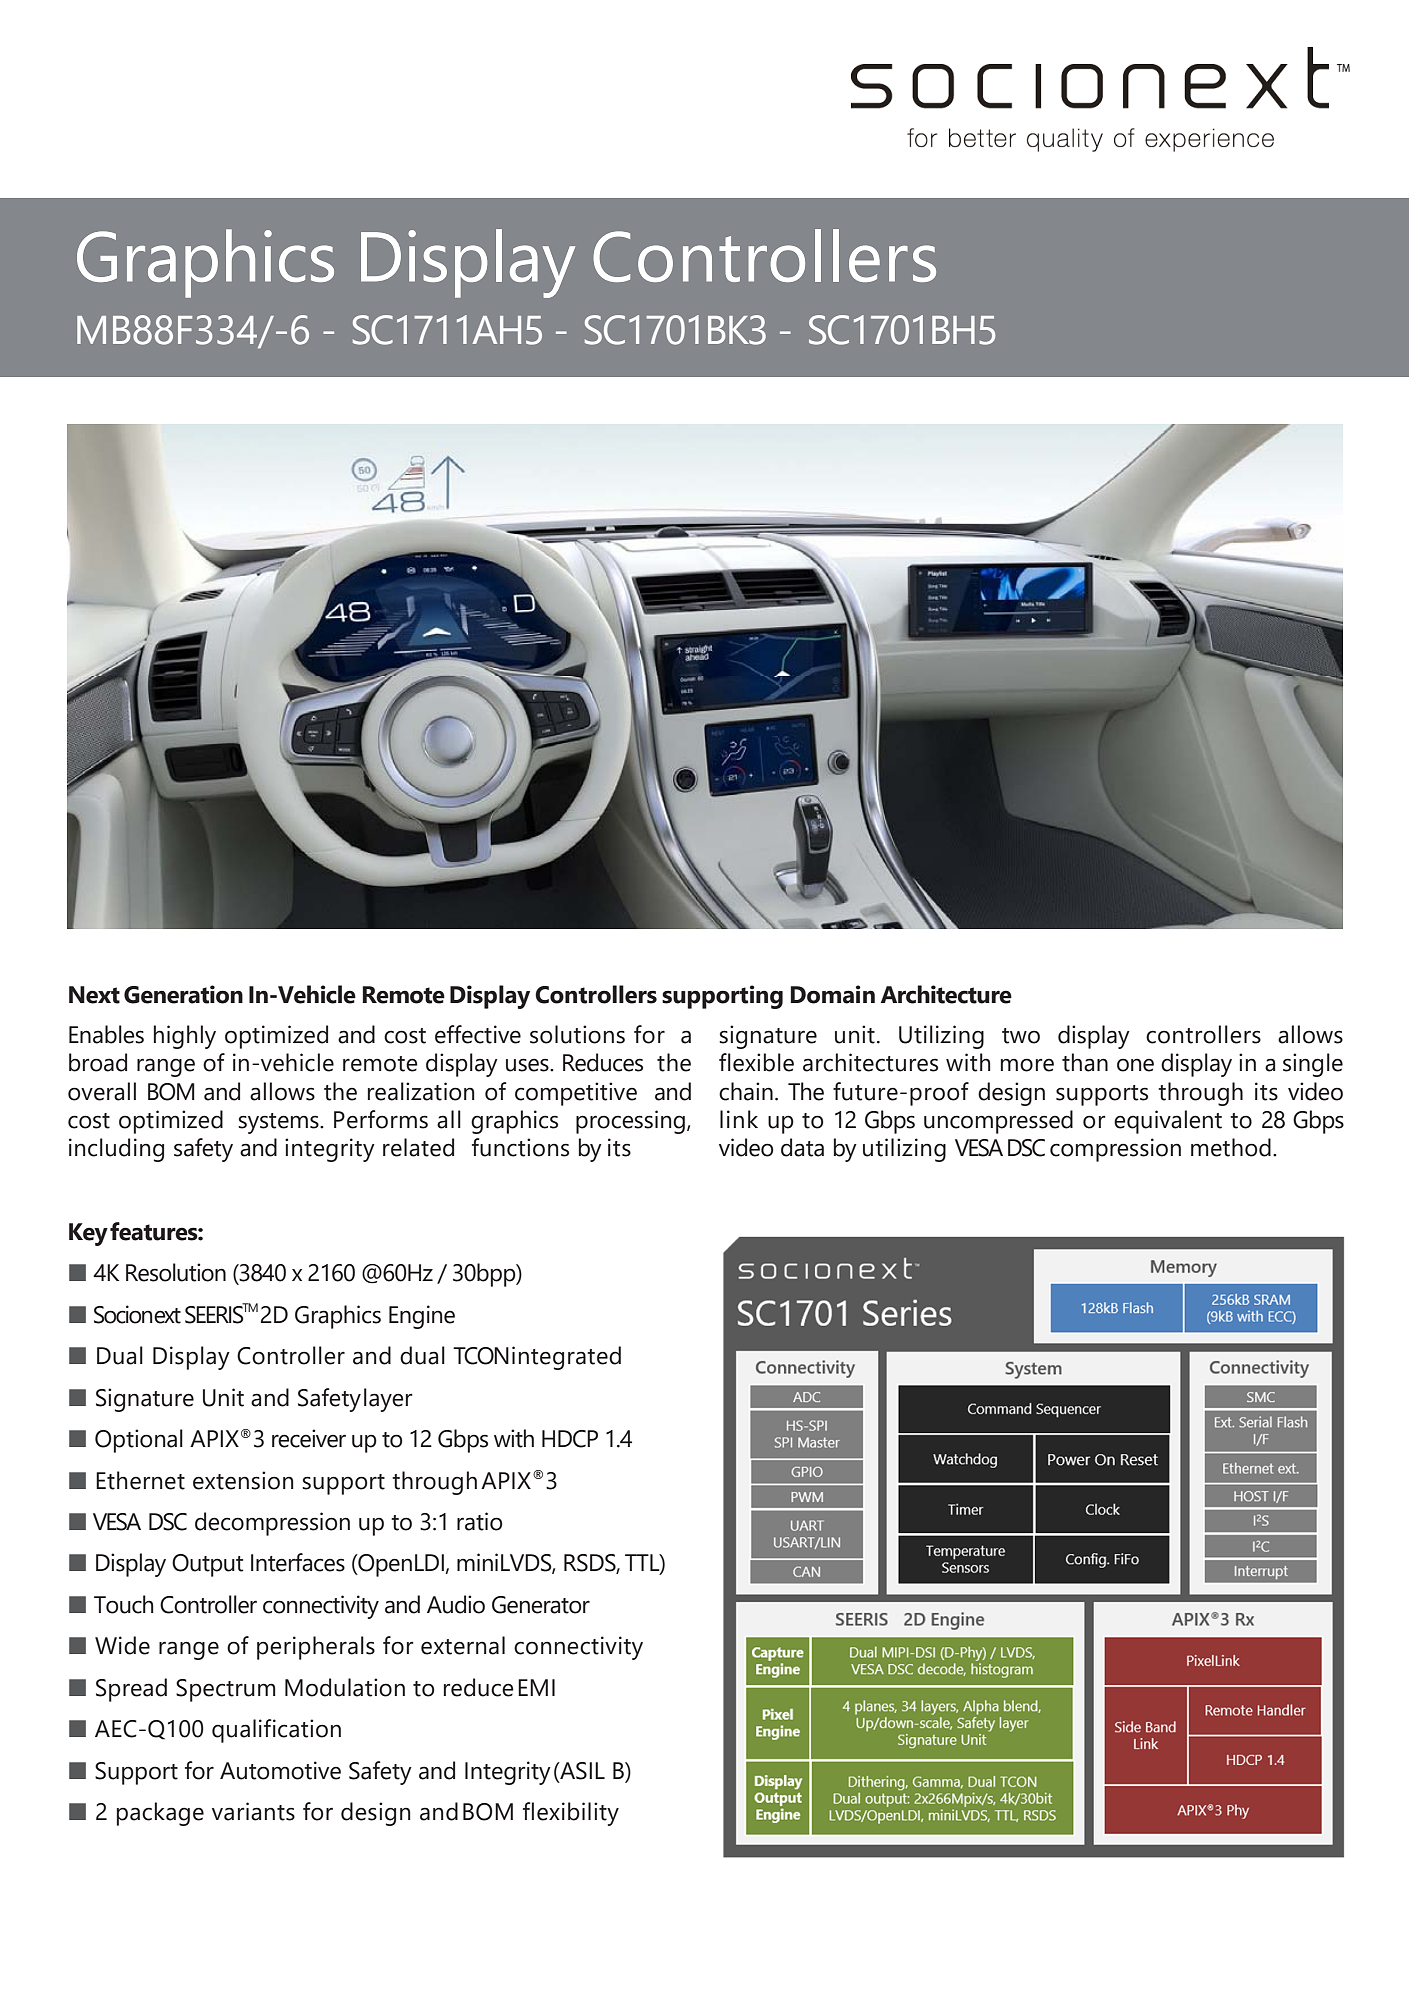  What do you see at coordinates (577, 1034) in the page?
I see `solutions` at bounding box center [577, 1034].
